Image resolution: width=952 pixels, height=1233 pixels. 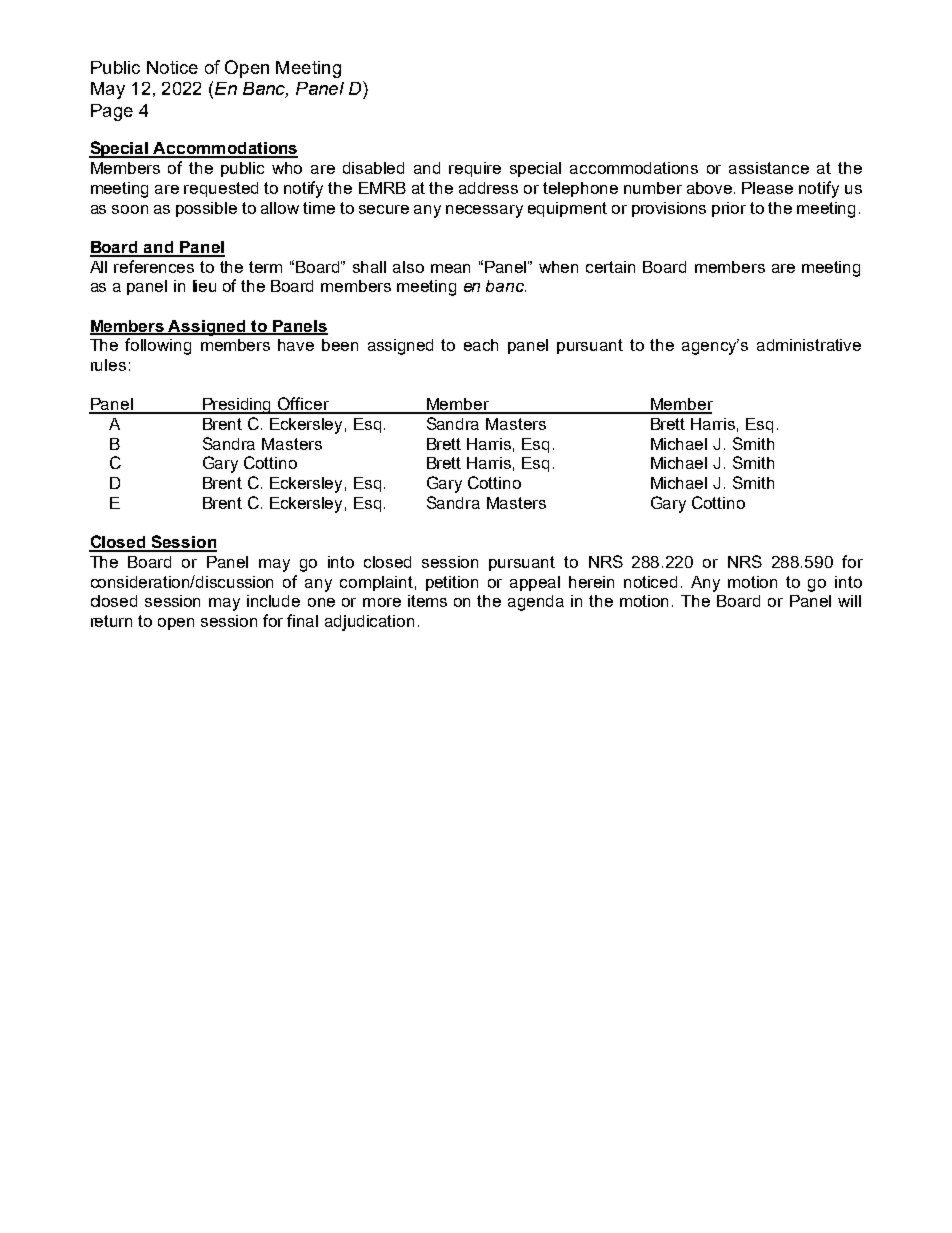 I want to click on assistance, so click(x=769, y=168).
